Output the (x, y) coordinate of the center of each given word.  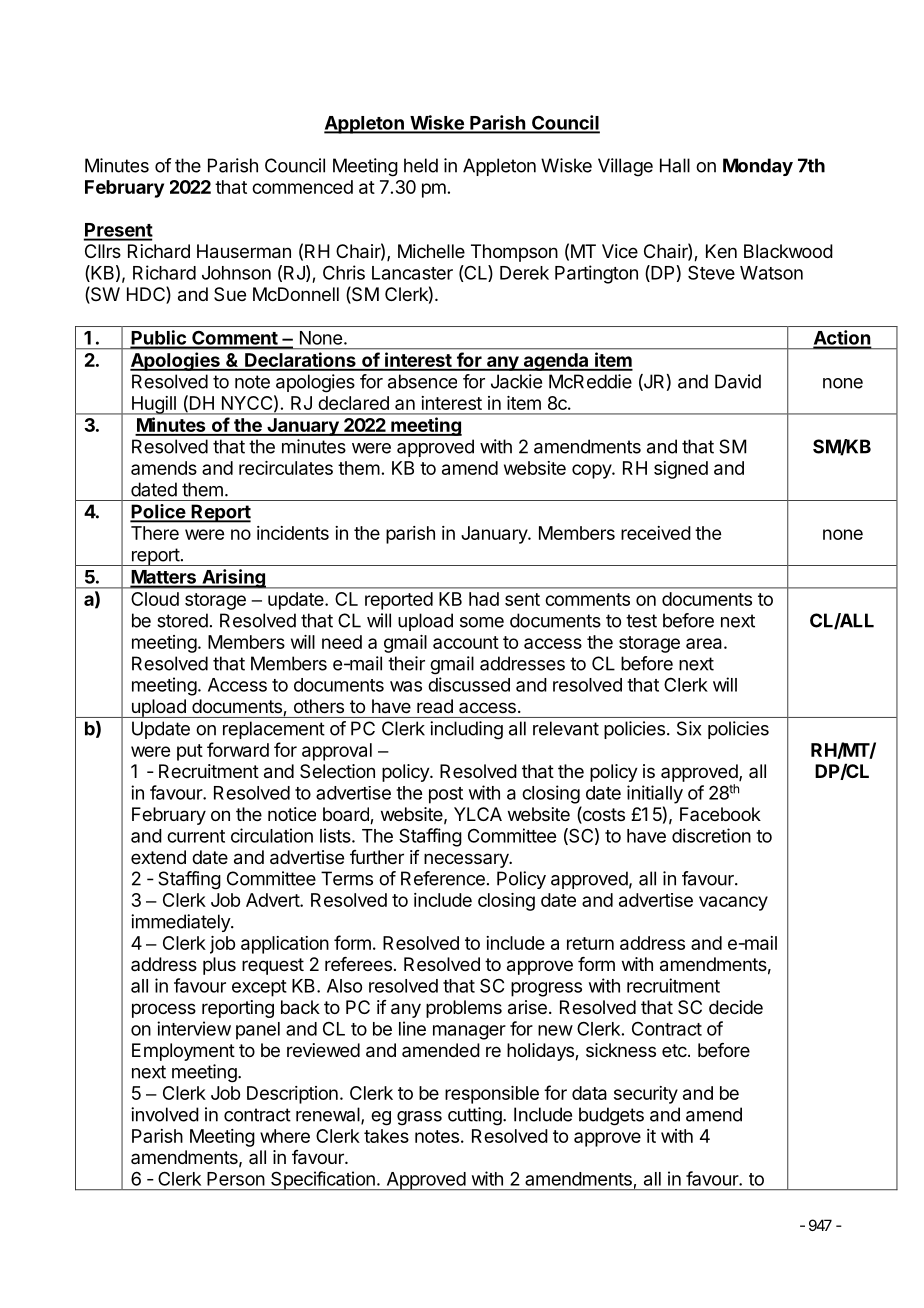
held (421, 165)
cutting (476, 1116)
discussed (469, 684)
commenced (302, 187)
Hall (675, 165)
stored (182, 620)
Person (236, 1179)
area (705, 643)
